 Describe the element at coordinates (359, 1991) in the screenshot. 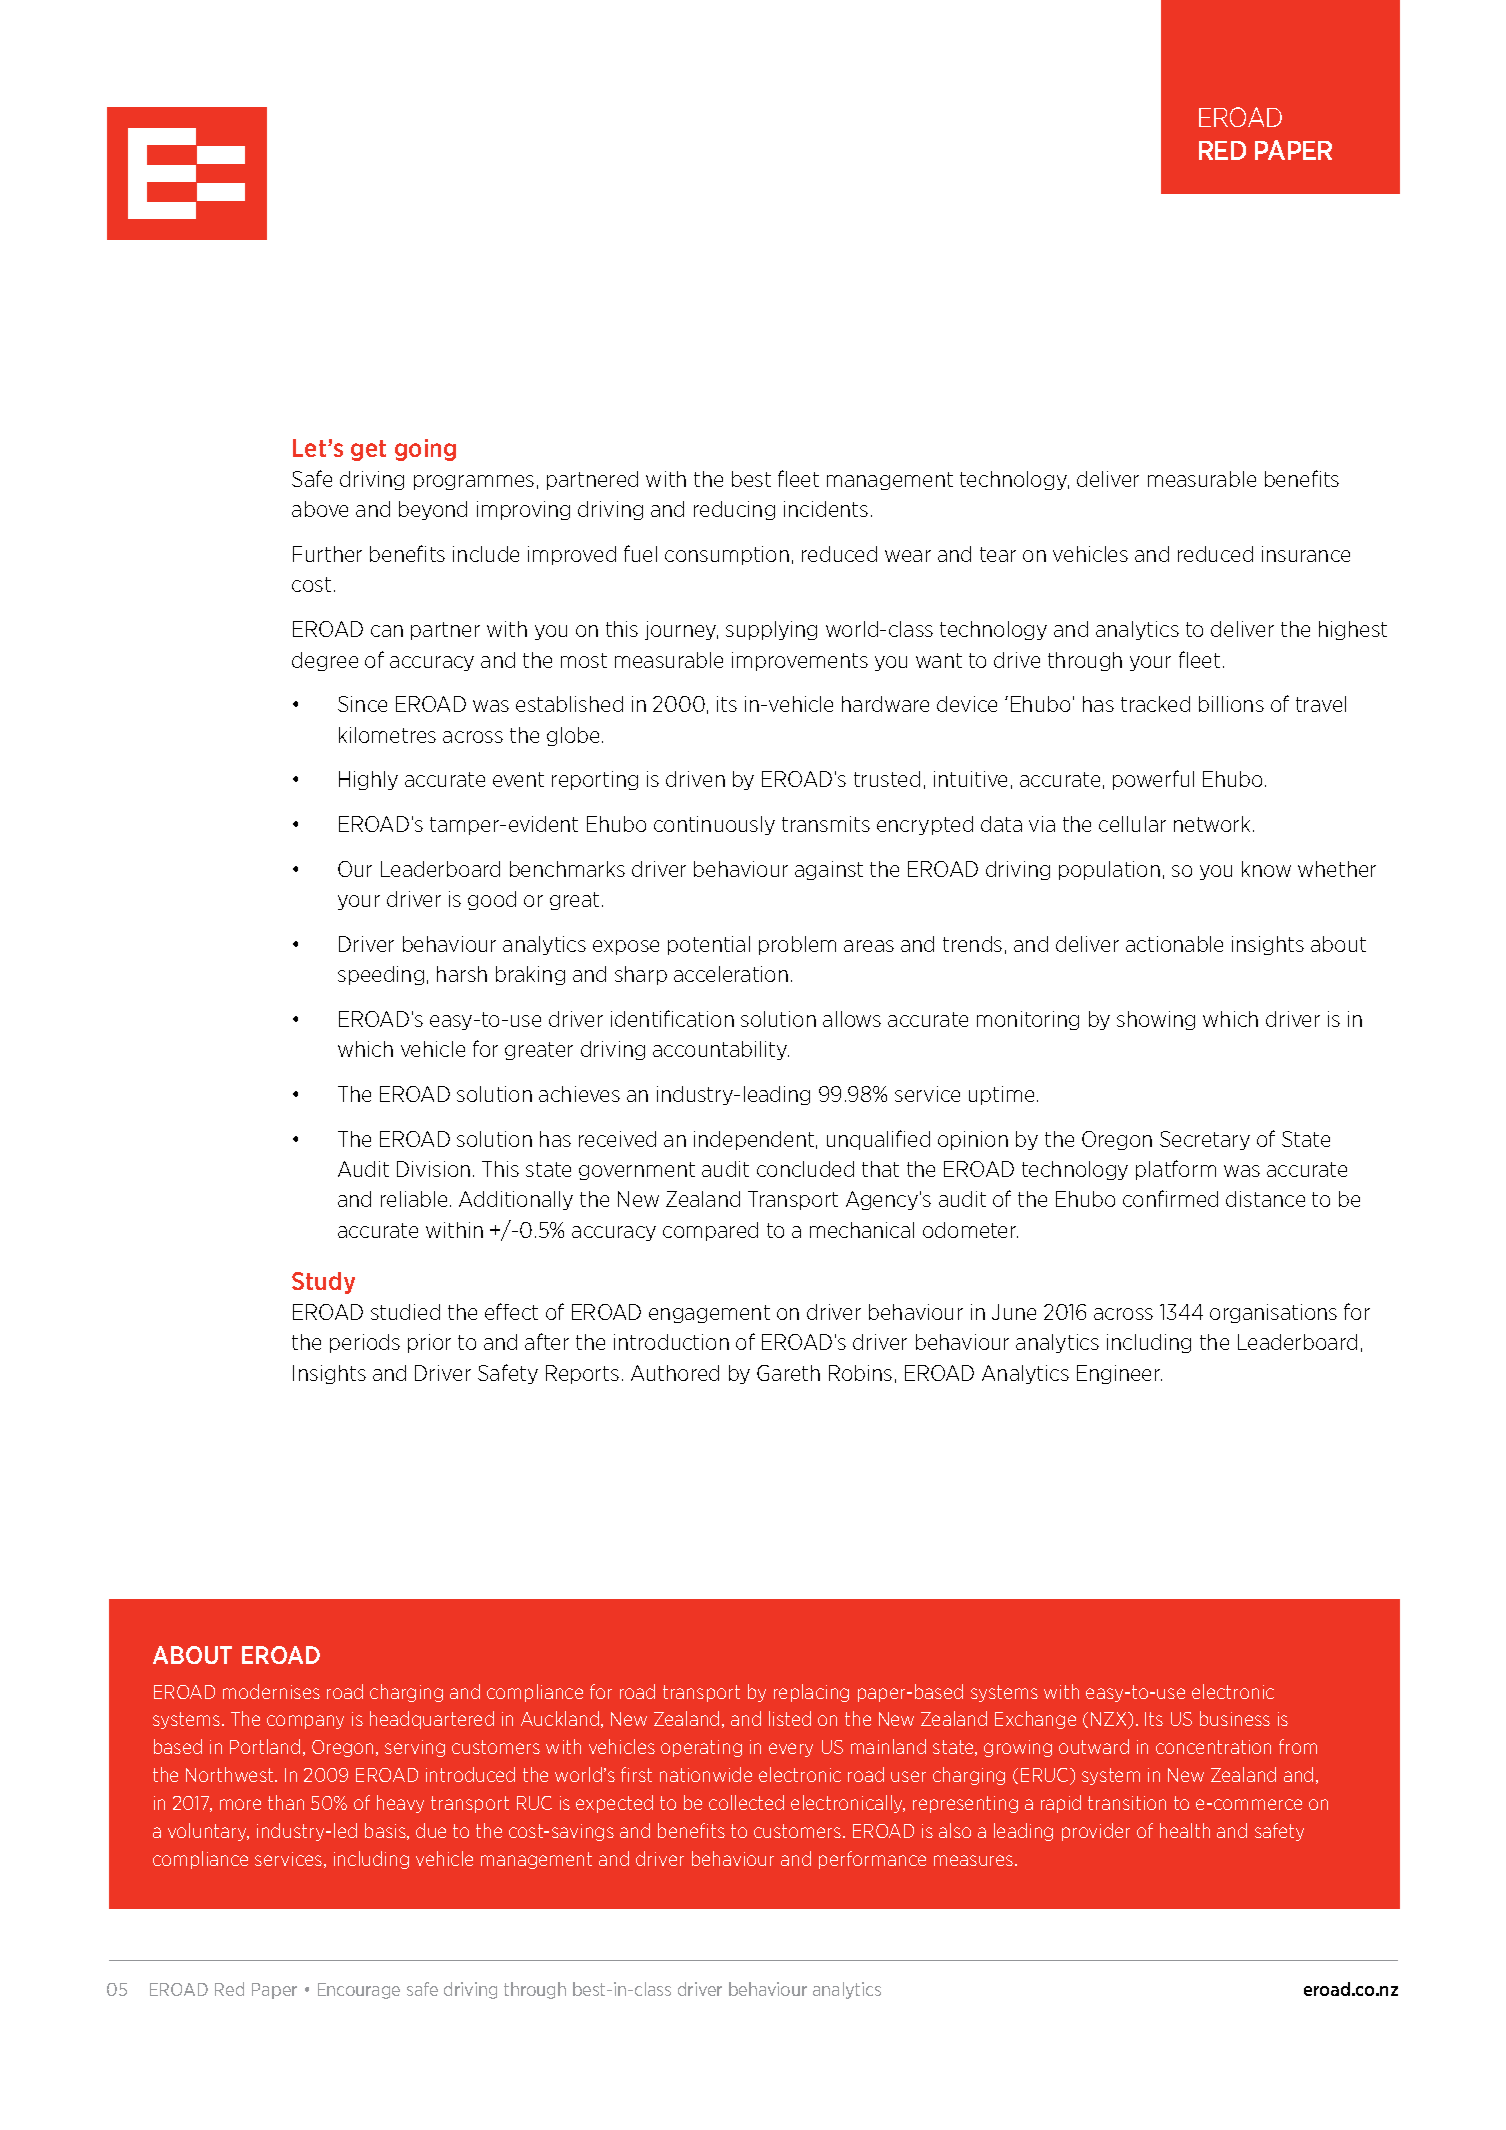

I see `Encourage` at that location.
